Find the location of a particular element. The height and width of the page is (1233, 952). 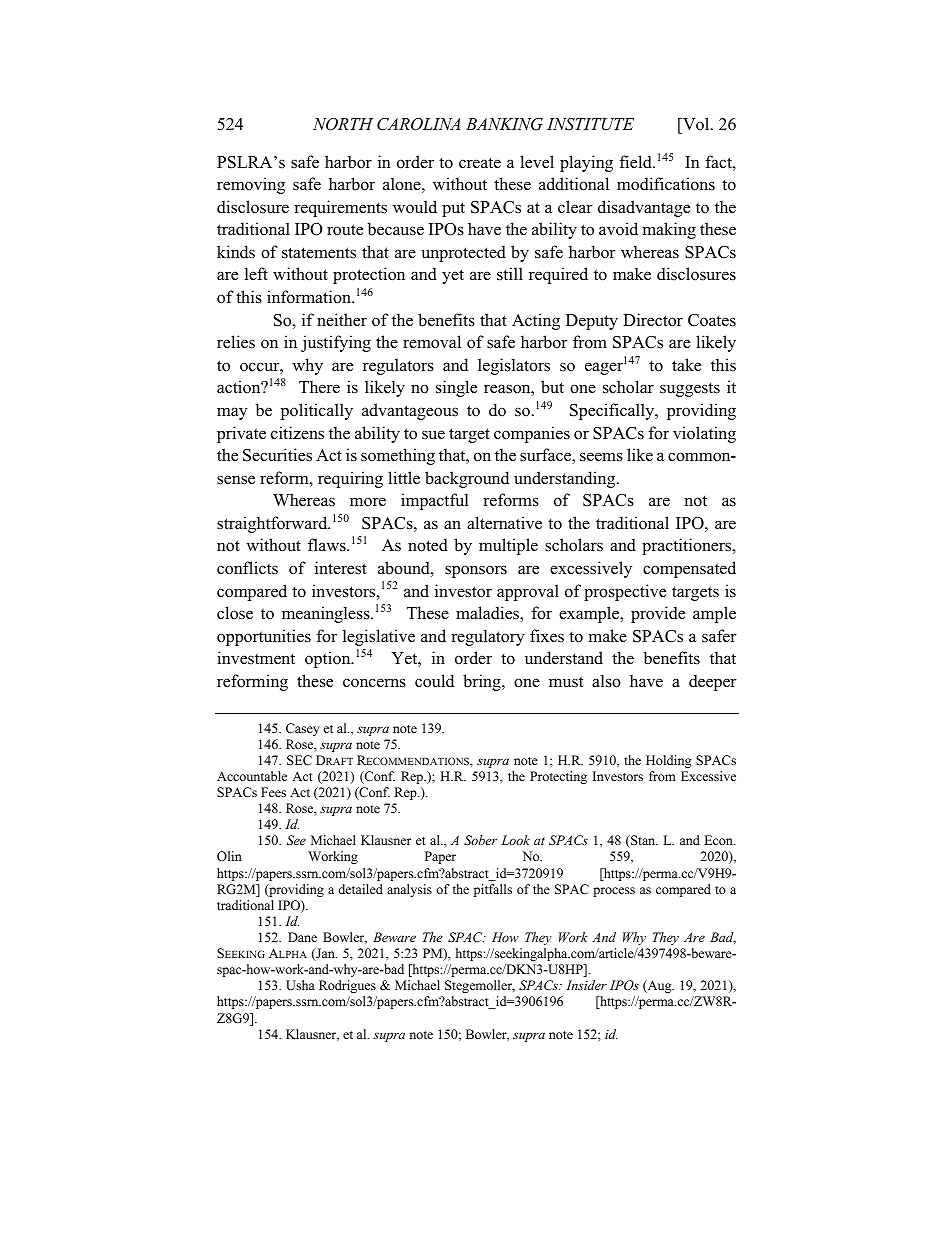

single is located at coordinates (456, 388).
